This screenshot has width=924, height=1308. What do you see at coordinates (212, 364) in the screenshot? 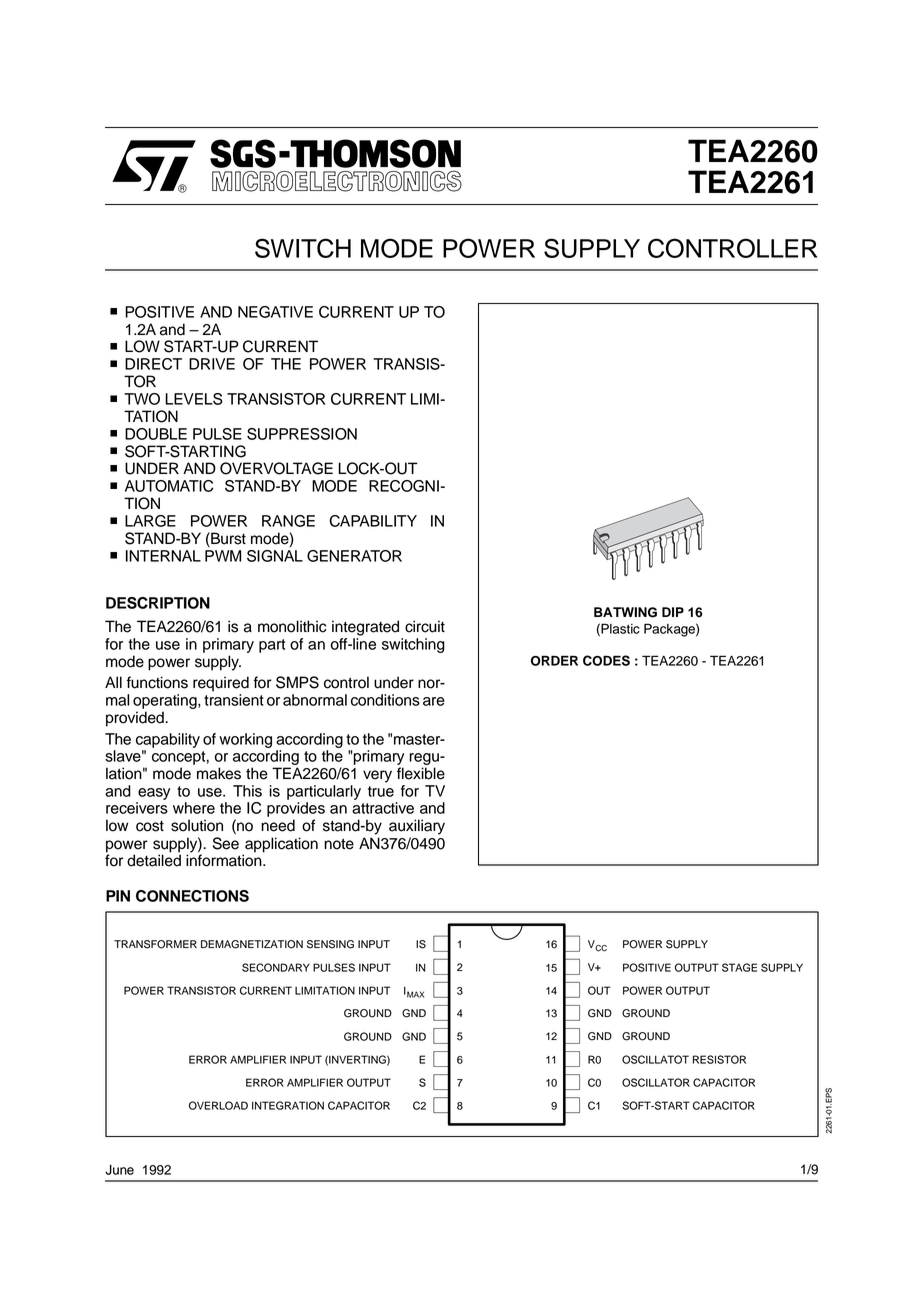
I see `DRIVE` at bounding box center [212, 364].
